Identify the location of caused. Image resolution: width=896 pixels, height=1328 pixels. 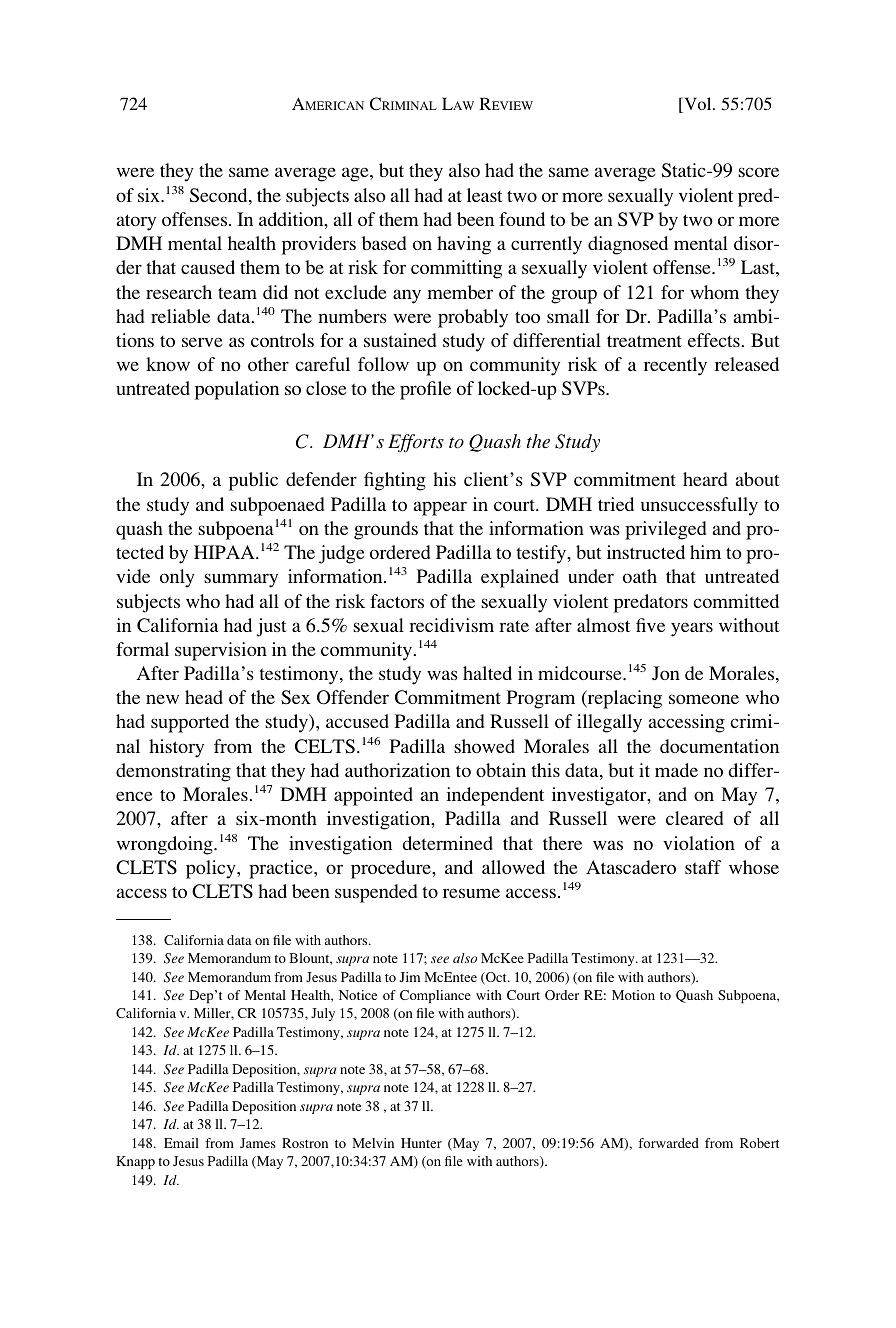
(208, 267).
